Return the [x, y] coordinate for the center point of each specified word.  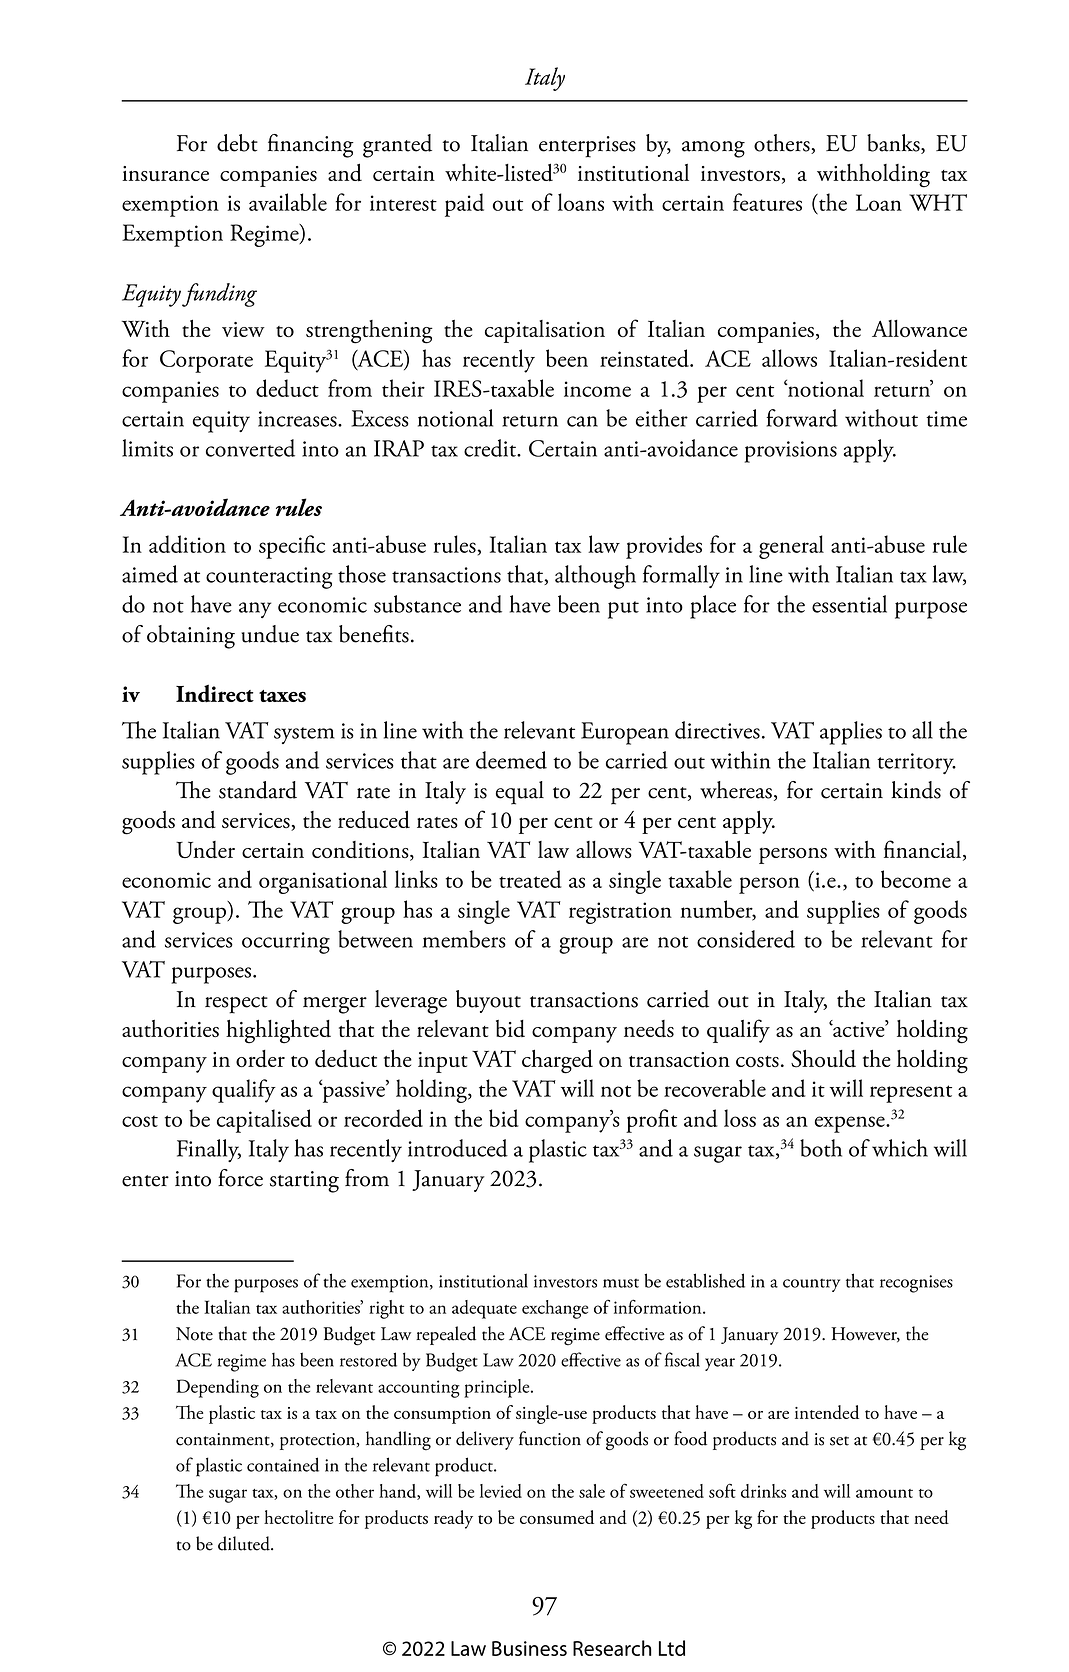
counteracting [269, 578]
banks [894, 144]
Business [529, 1648]
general [791, 547]
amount [884, 1493]
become [916, 879]
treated [530, 879]
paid [464, 205]
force [240, 1178]
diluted [245, 1543]
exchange [555, 1309]
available [288, 202]
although [595, 577]
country [811, 1285]
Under [205, 849]
